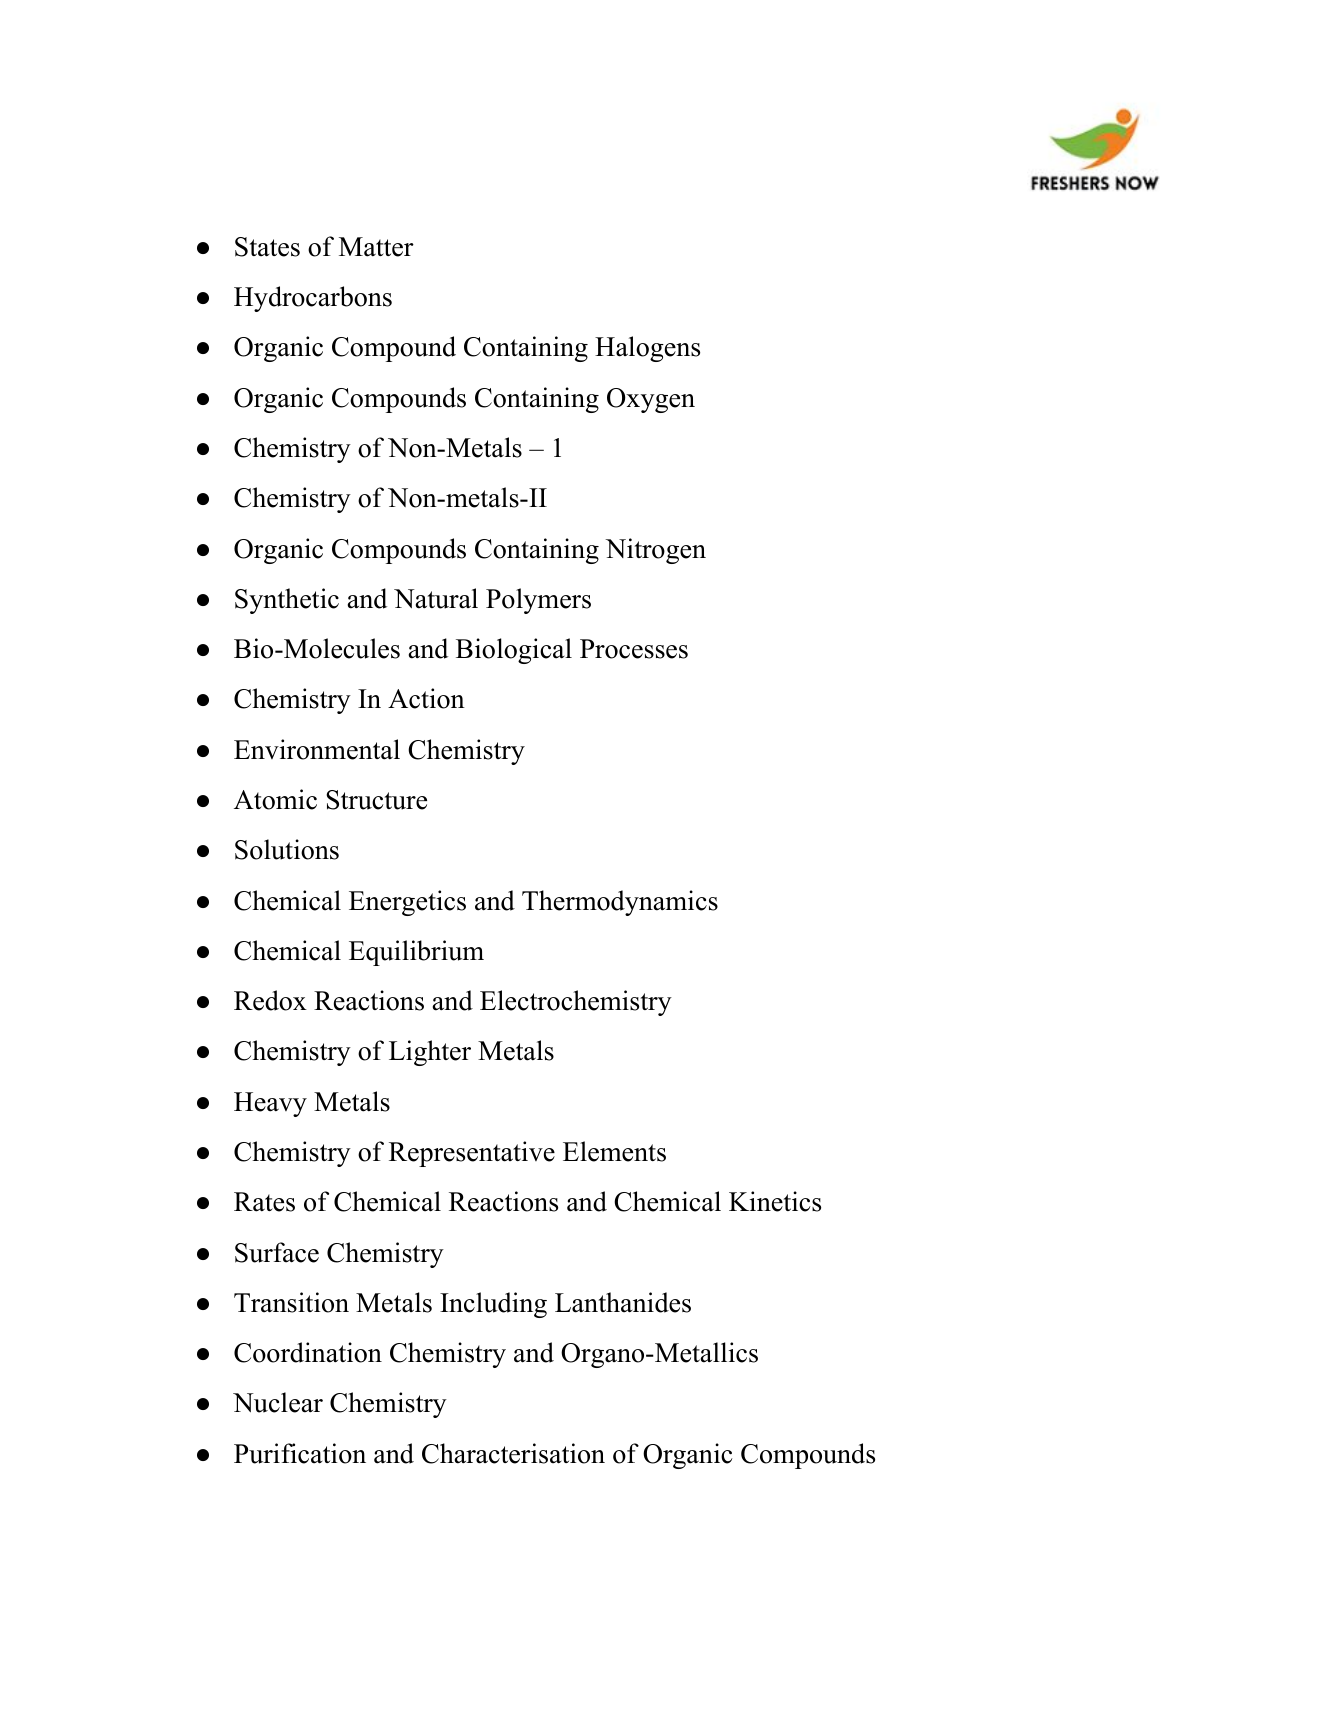  Describe the element at coordinates (647, 349) in the screenshot. I see `Halogens` at that location.
